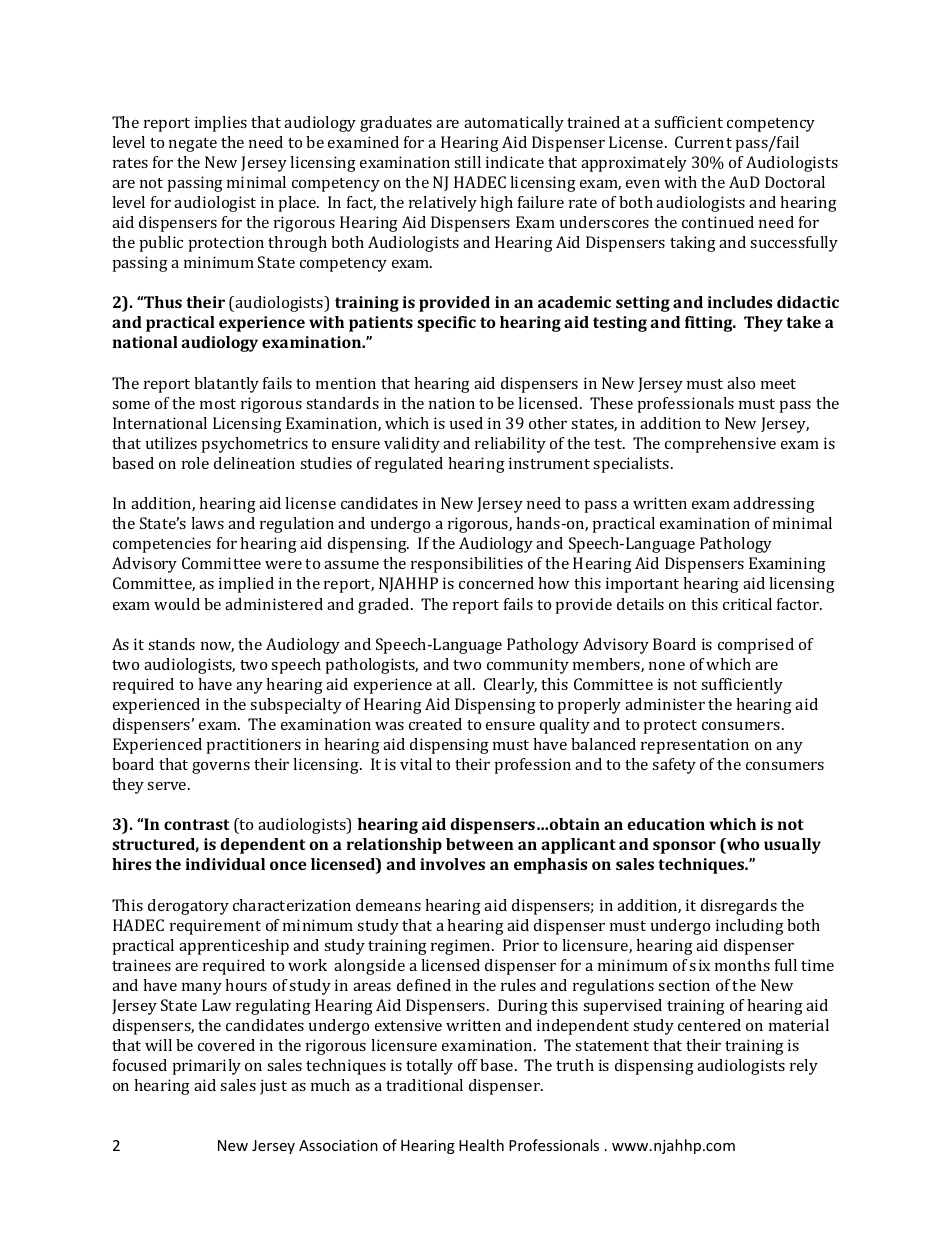 Image resolution: width=952 pixels, height=1233 pixels. Describe the element at coordinates (742, 845) in the screenshot. I see `who` at that location.
